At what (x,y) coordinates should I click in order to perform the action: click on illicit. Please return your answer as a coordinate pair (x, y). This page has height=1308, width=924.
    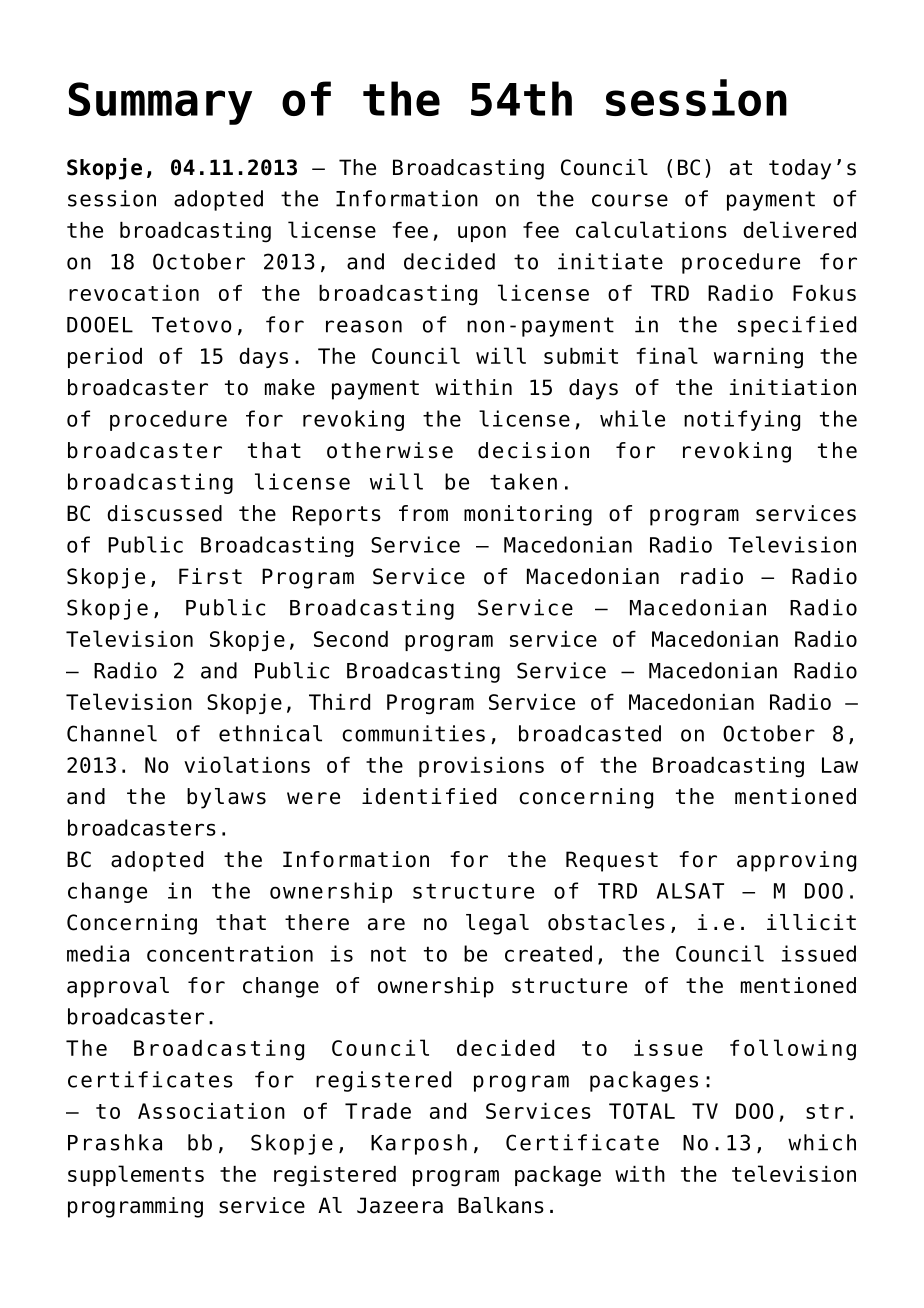
    Looking at the image, I should click on (811, 922).
